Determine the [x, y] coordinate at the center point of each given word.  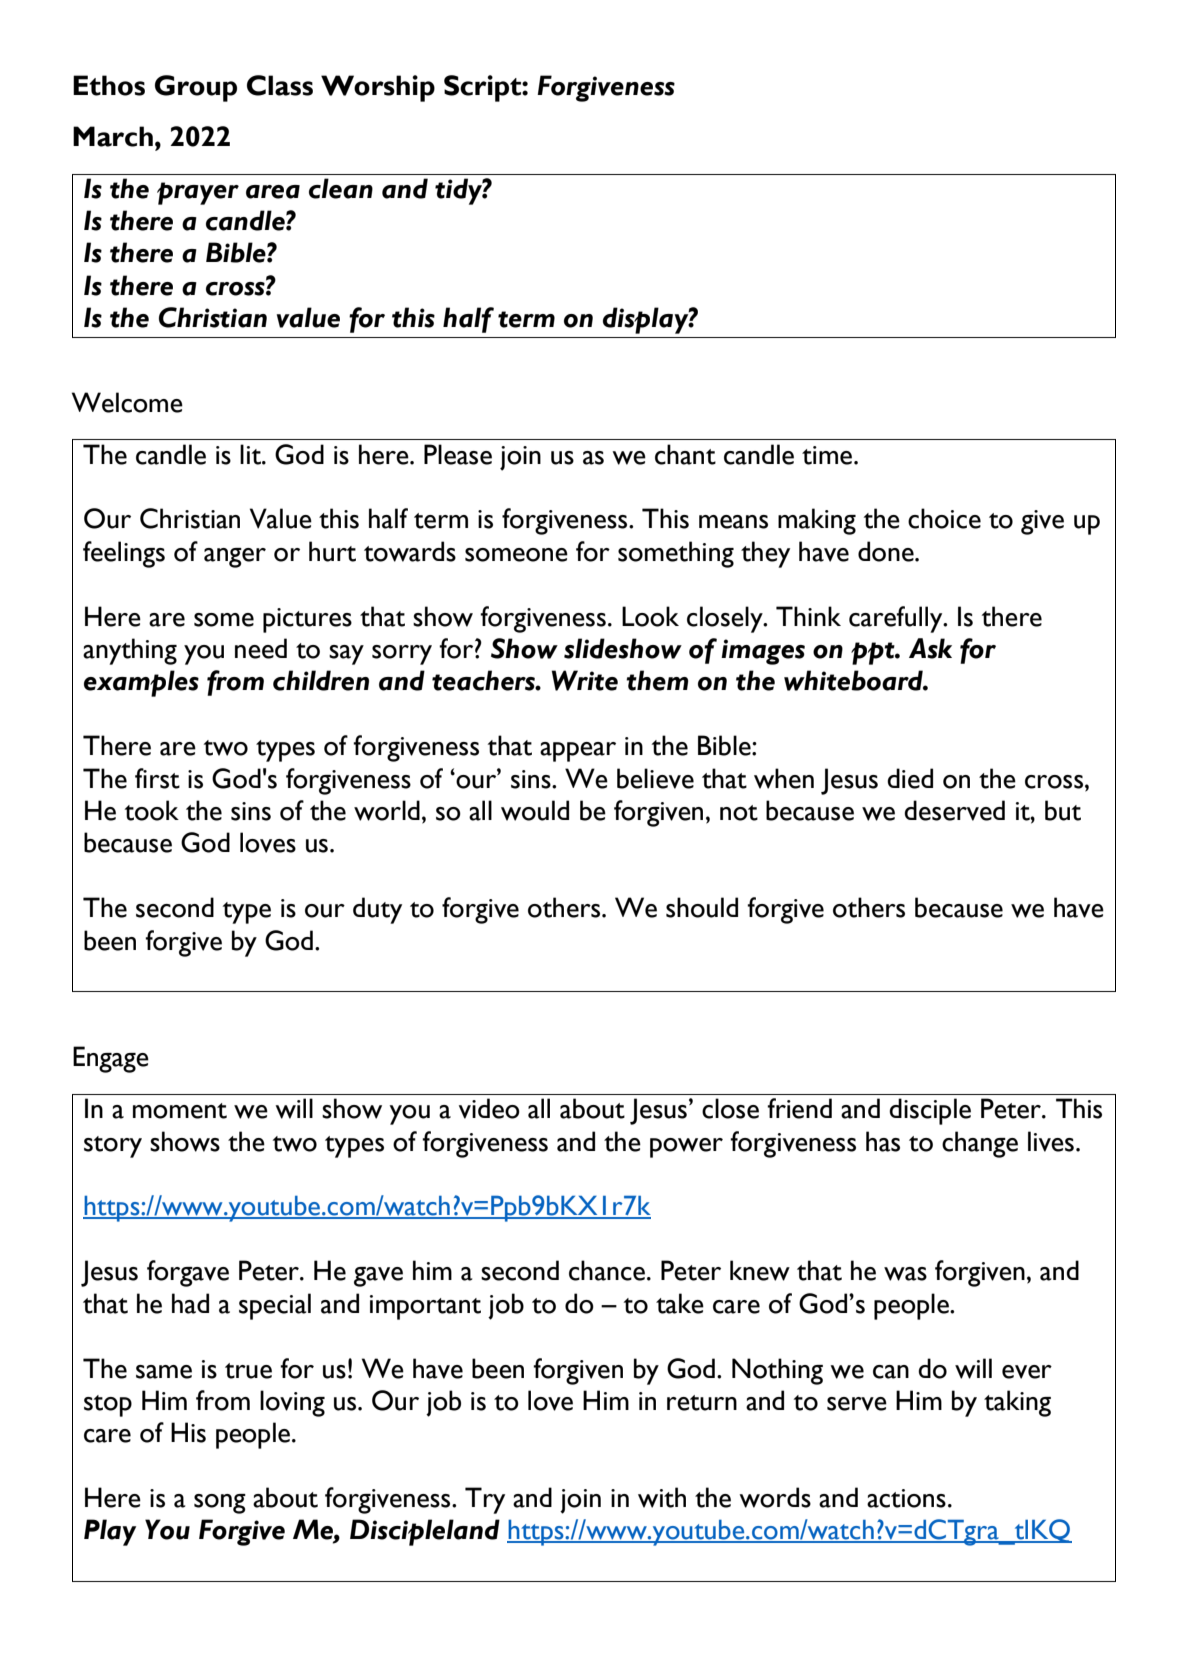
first [157, 778]
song [220, 1504]
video [489, 1108]
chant [685, 454]
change [980, 1144]
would [535, 810]
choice [944, 518]
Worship [378, 88]
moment [180, 1111]
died [910, 778]
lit [251, 454]
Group [196, 88]
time [828, 455]
